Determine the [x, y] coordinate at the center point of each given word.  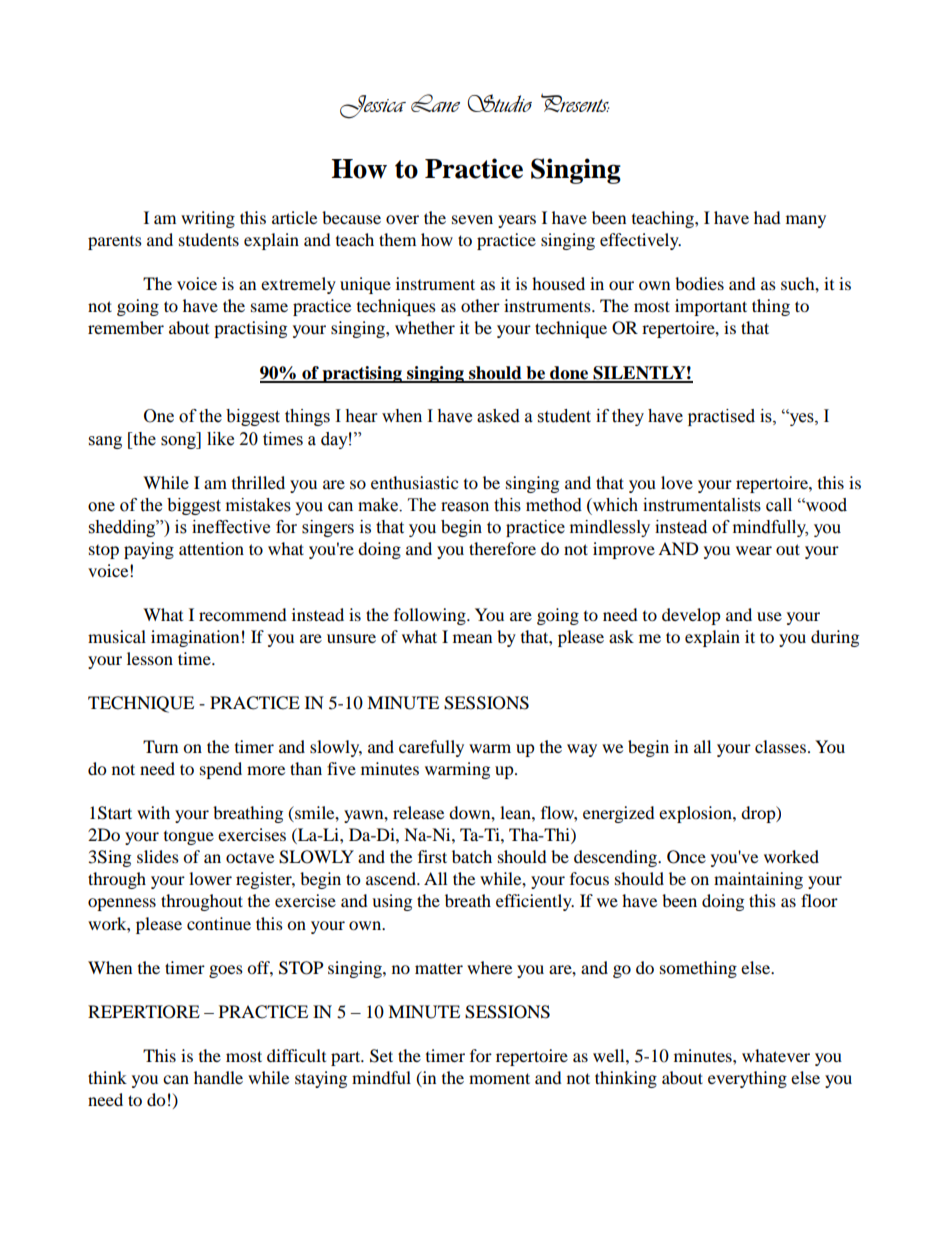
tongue [189, 838]
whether [425, 327]
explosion [696, 814]
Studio [500, 103]
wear [754, 550]
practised [721, 417]
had [767, 217]
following [431, 616]
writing [208, 219]
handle [218, 1077]
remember [126, 327]
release [418, 812]
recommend [243, 614]
